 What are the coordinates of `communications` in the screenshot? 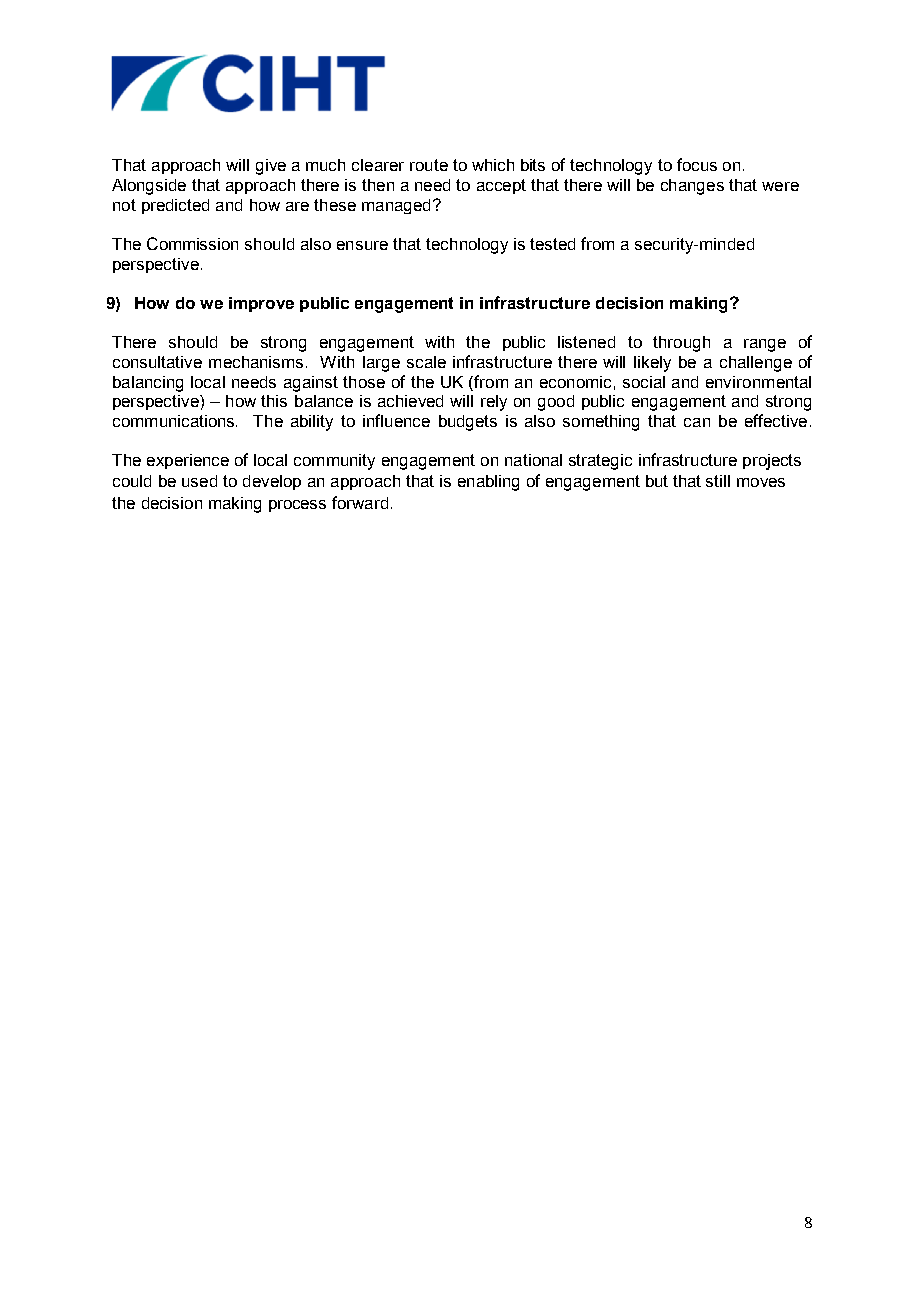 It's located at (175, 421).
